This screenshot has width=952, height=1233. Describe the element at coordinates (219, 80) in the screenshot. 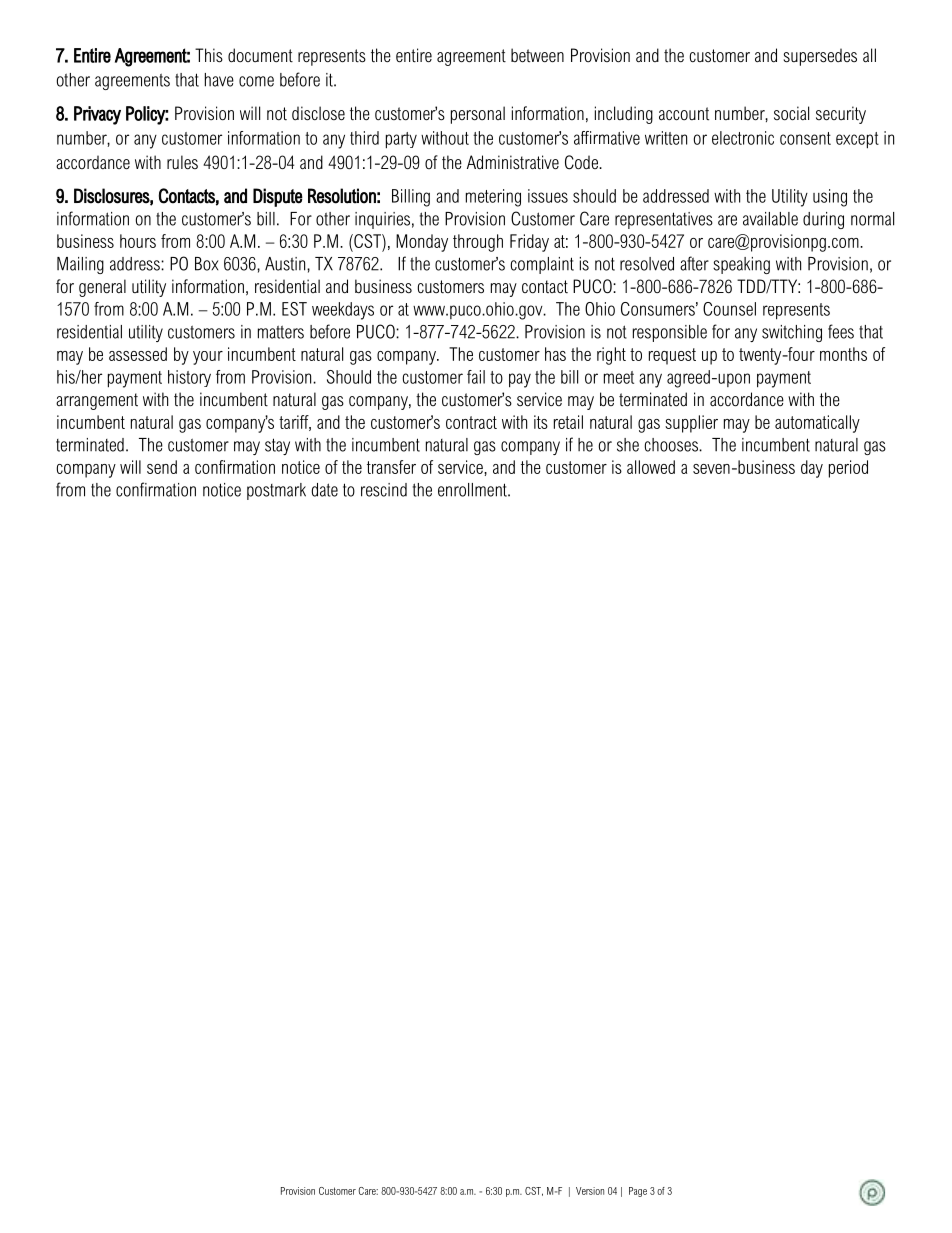

I see `have` at that location.
